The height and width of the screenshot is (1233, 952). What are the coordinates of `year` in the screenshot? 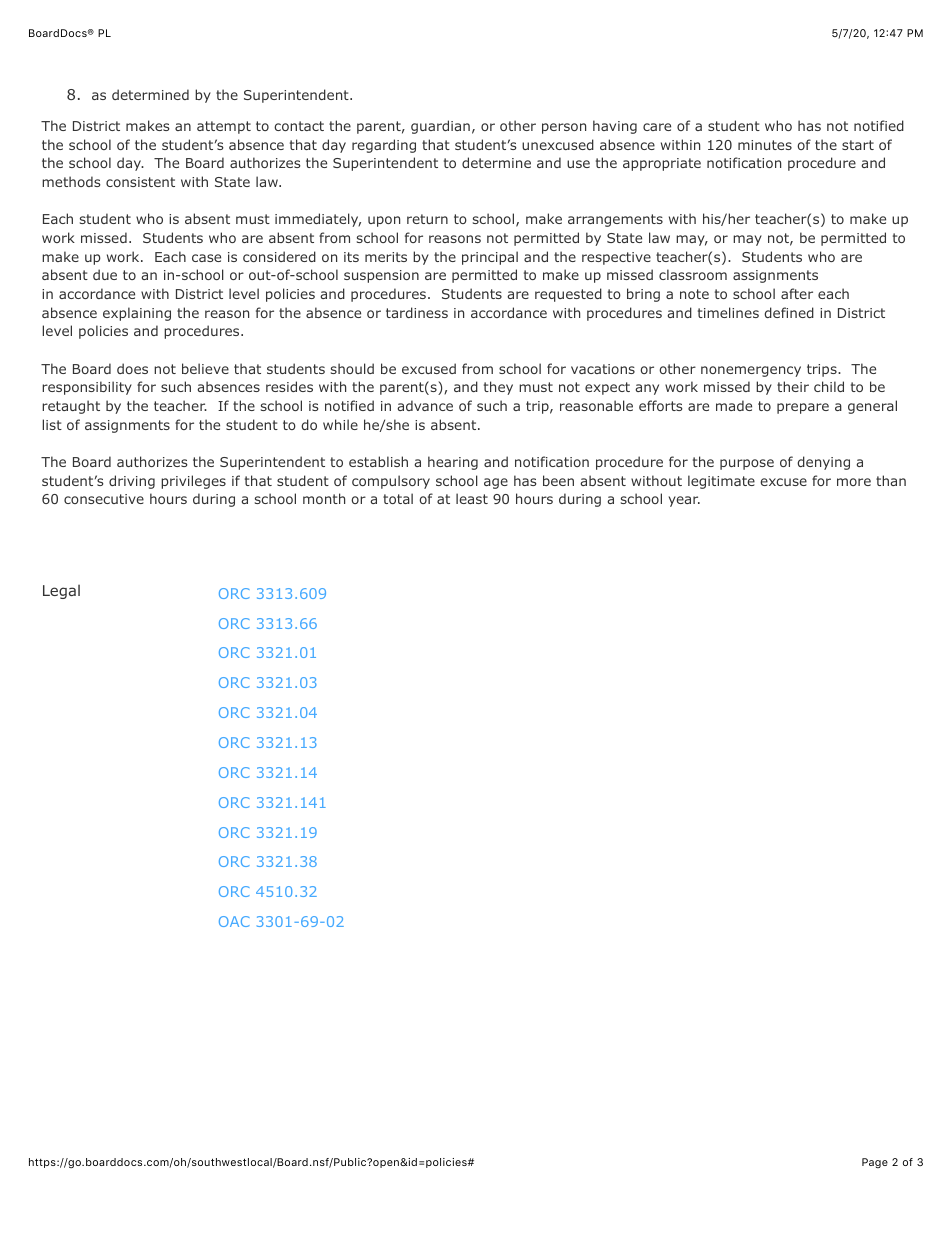 It's located at (684, 501).
